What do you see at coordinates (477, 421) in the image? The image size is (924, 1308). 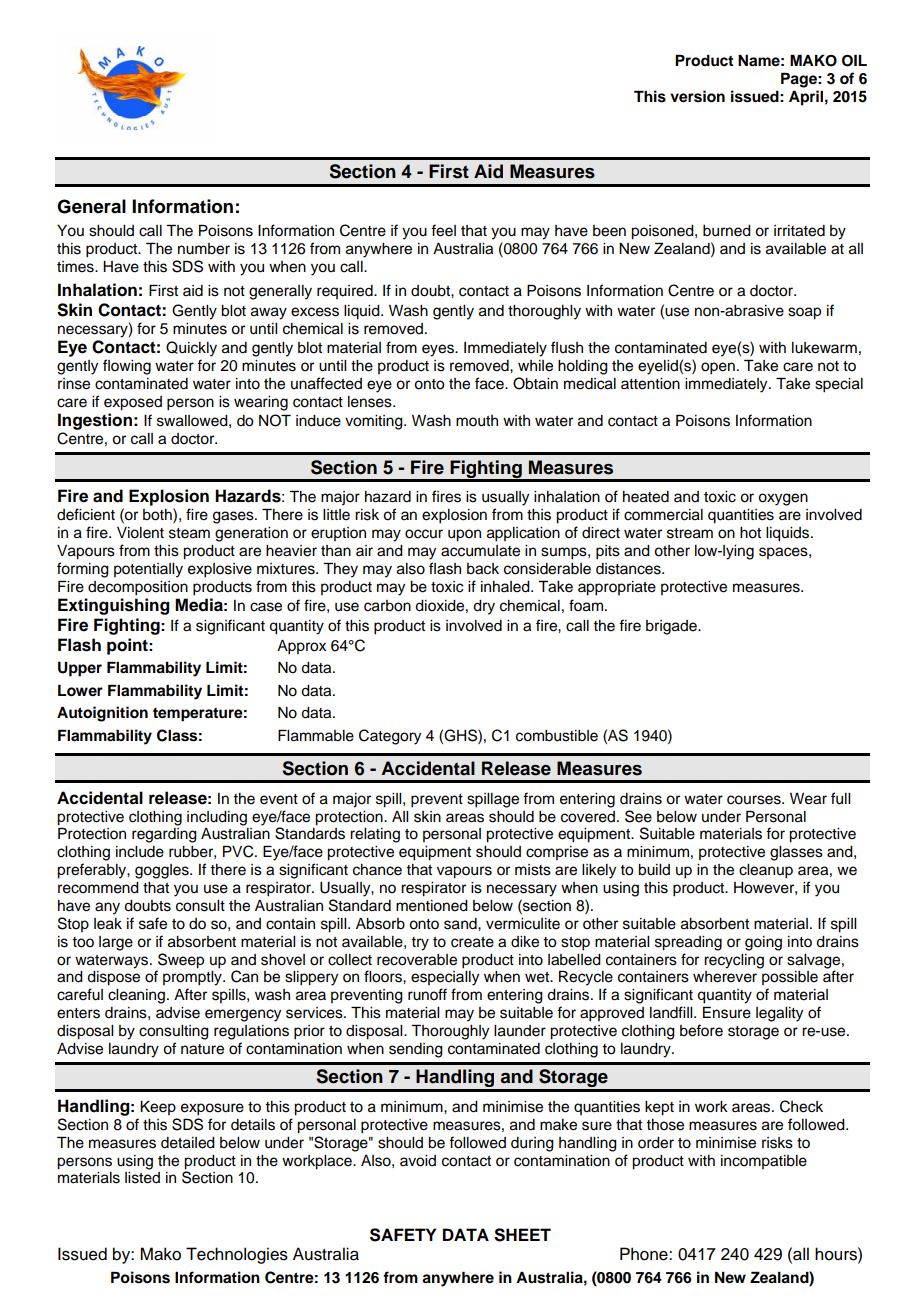 I see `mouth` at bounding box center [477, 421].
